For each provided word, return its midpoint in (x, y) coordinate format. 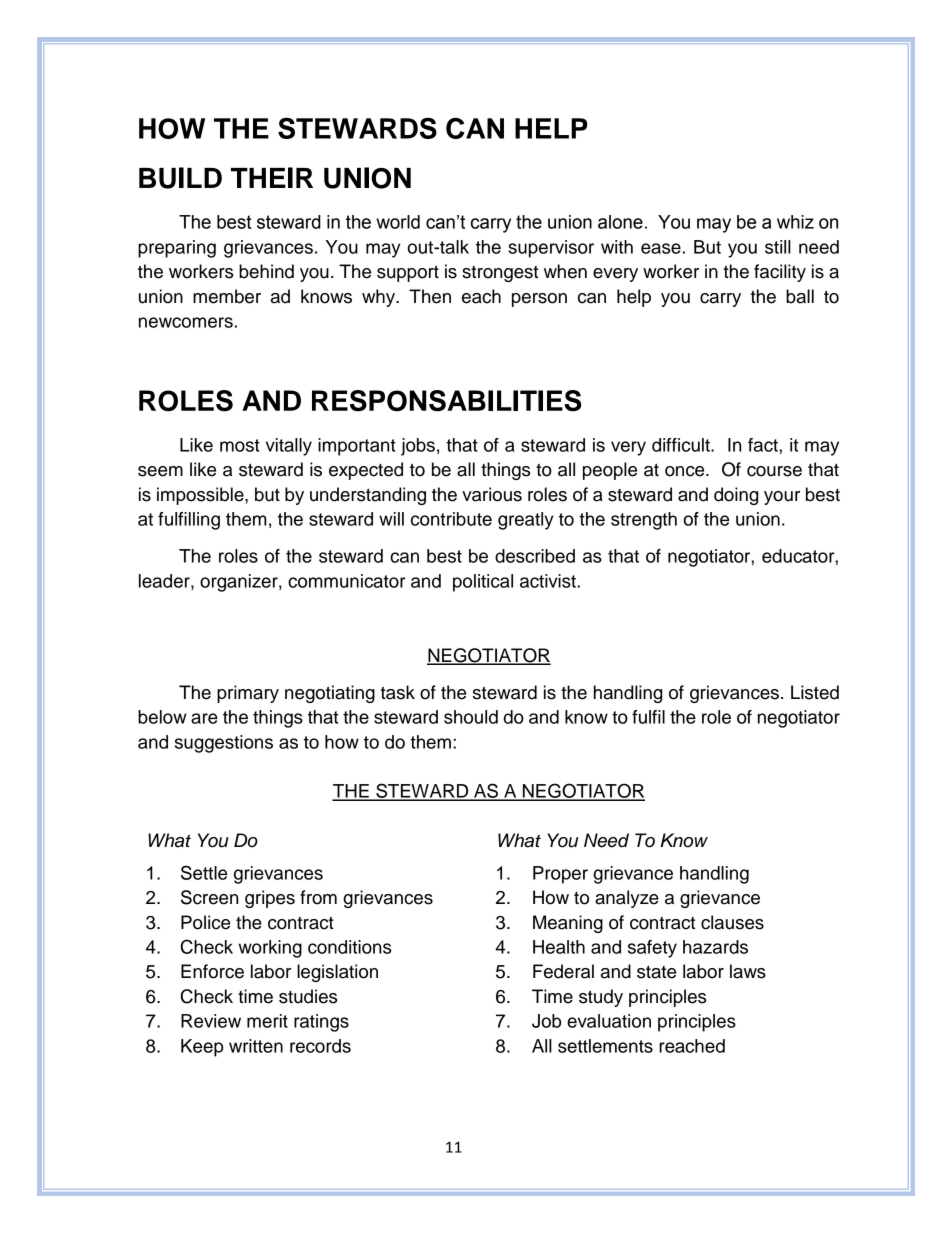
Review (211, 1021)
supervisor (551, 249)
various (492, 494)
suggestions (224, 744)
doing (736, 496)
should (471, 717)
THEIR (272, 177)
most (240, 445)
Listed (815, 692)
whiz (795, 222)
